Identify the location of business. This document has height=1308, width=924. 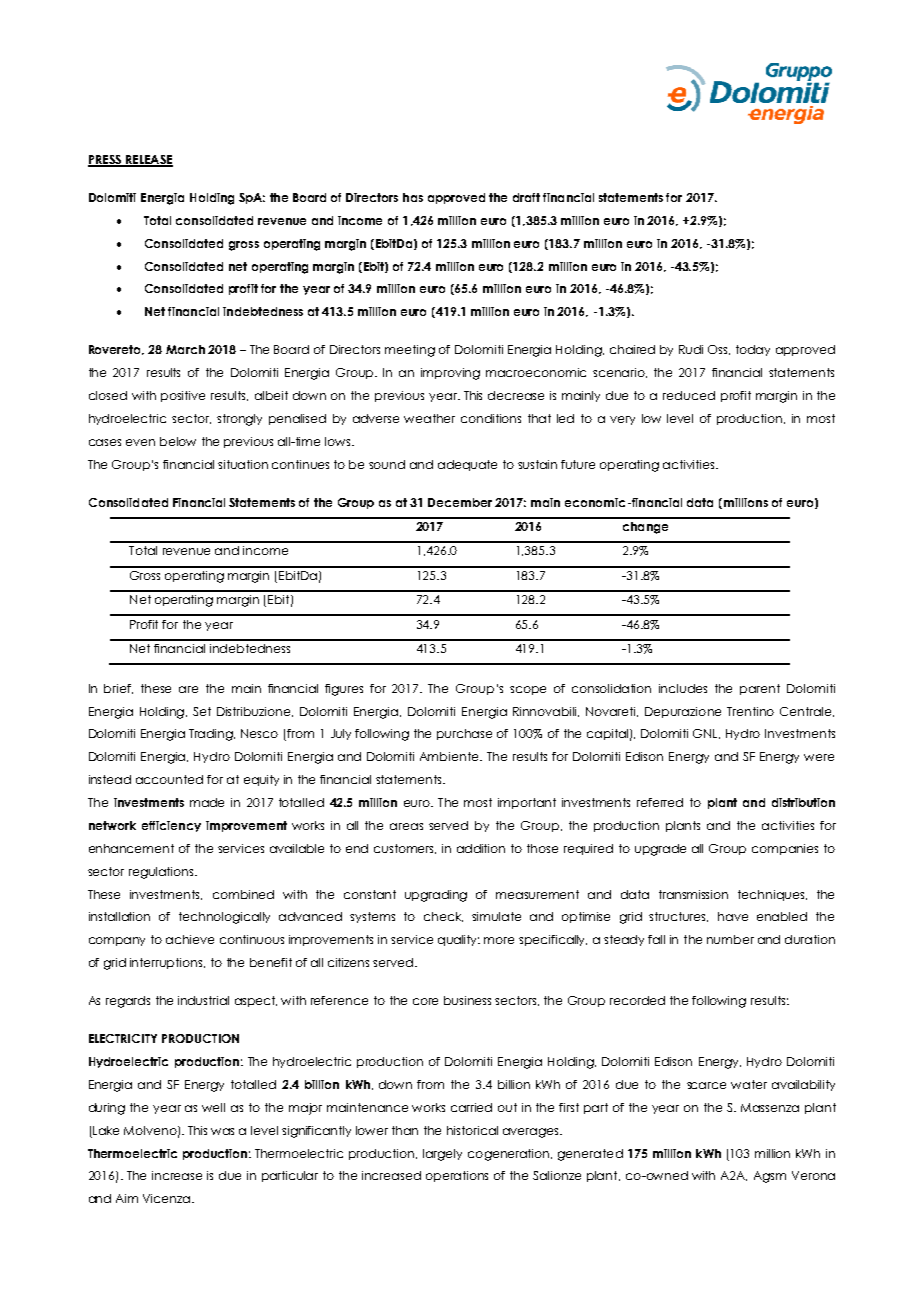
(467, 1000).
